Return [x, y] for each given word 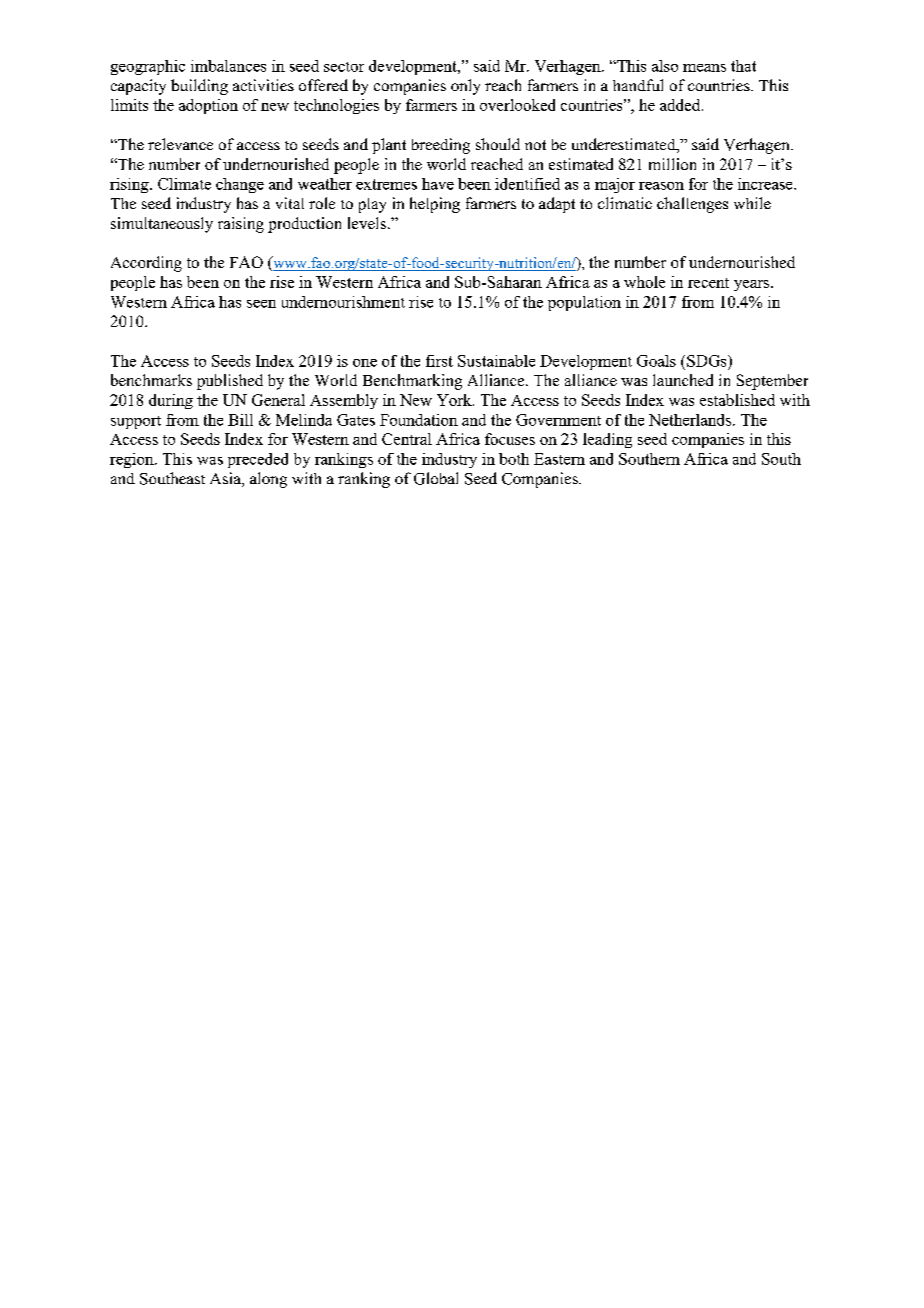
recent [708, 283]
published [230, 382]
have [438, 184]
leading [607, 440]
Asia [226, 479]
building [199, 87]
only [465, 87]
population [584, 303]
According [146, 264]
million [672, 164]
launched [683, 380]
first [439, 361]
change [240, 185]
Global [436, 478]
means [704, 68]
